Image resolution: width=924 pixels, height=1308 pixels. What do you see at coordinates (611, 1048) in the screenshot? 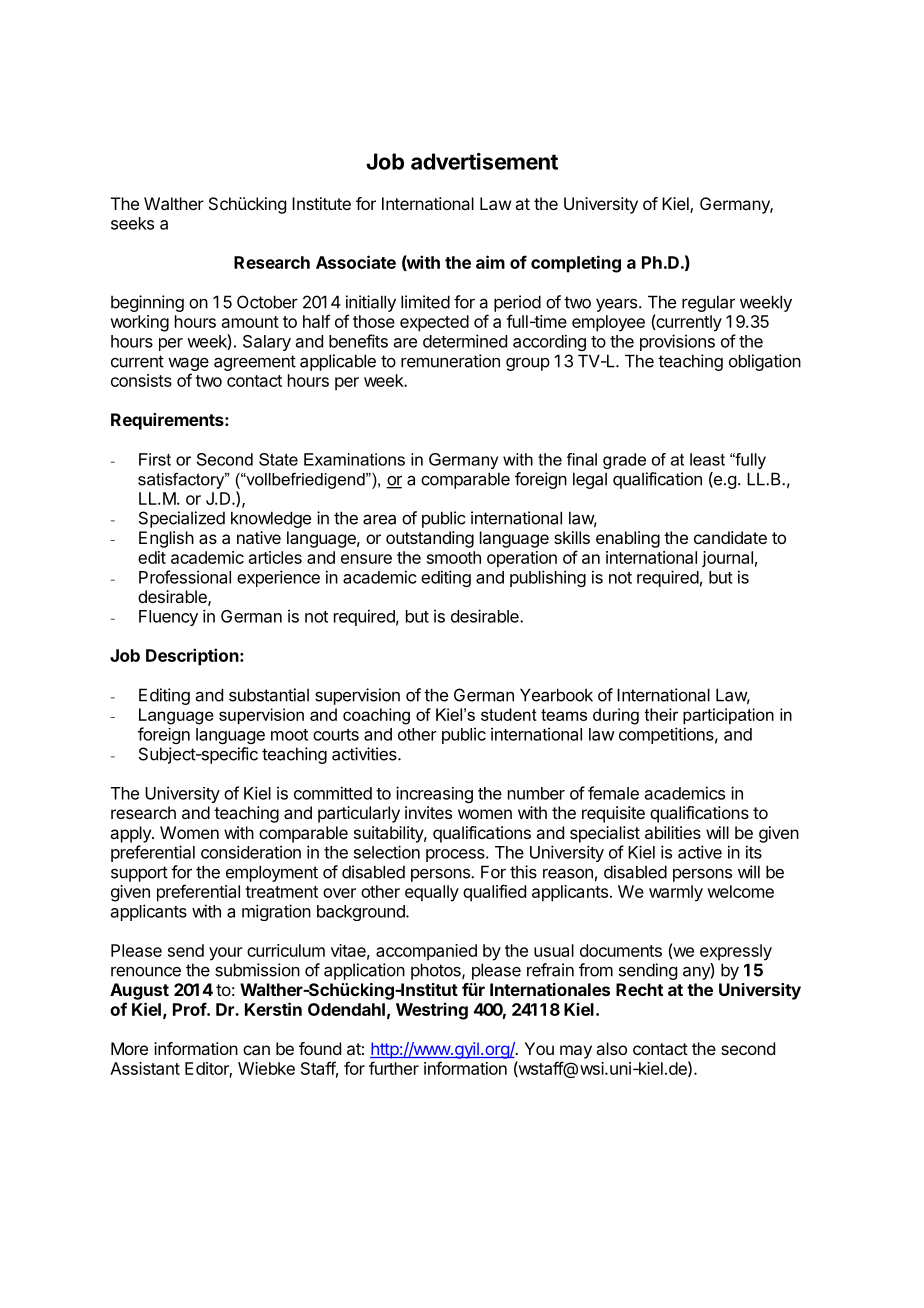
I see `also` at bounding box center [611, 1048].
